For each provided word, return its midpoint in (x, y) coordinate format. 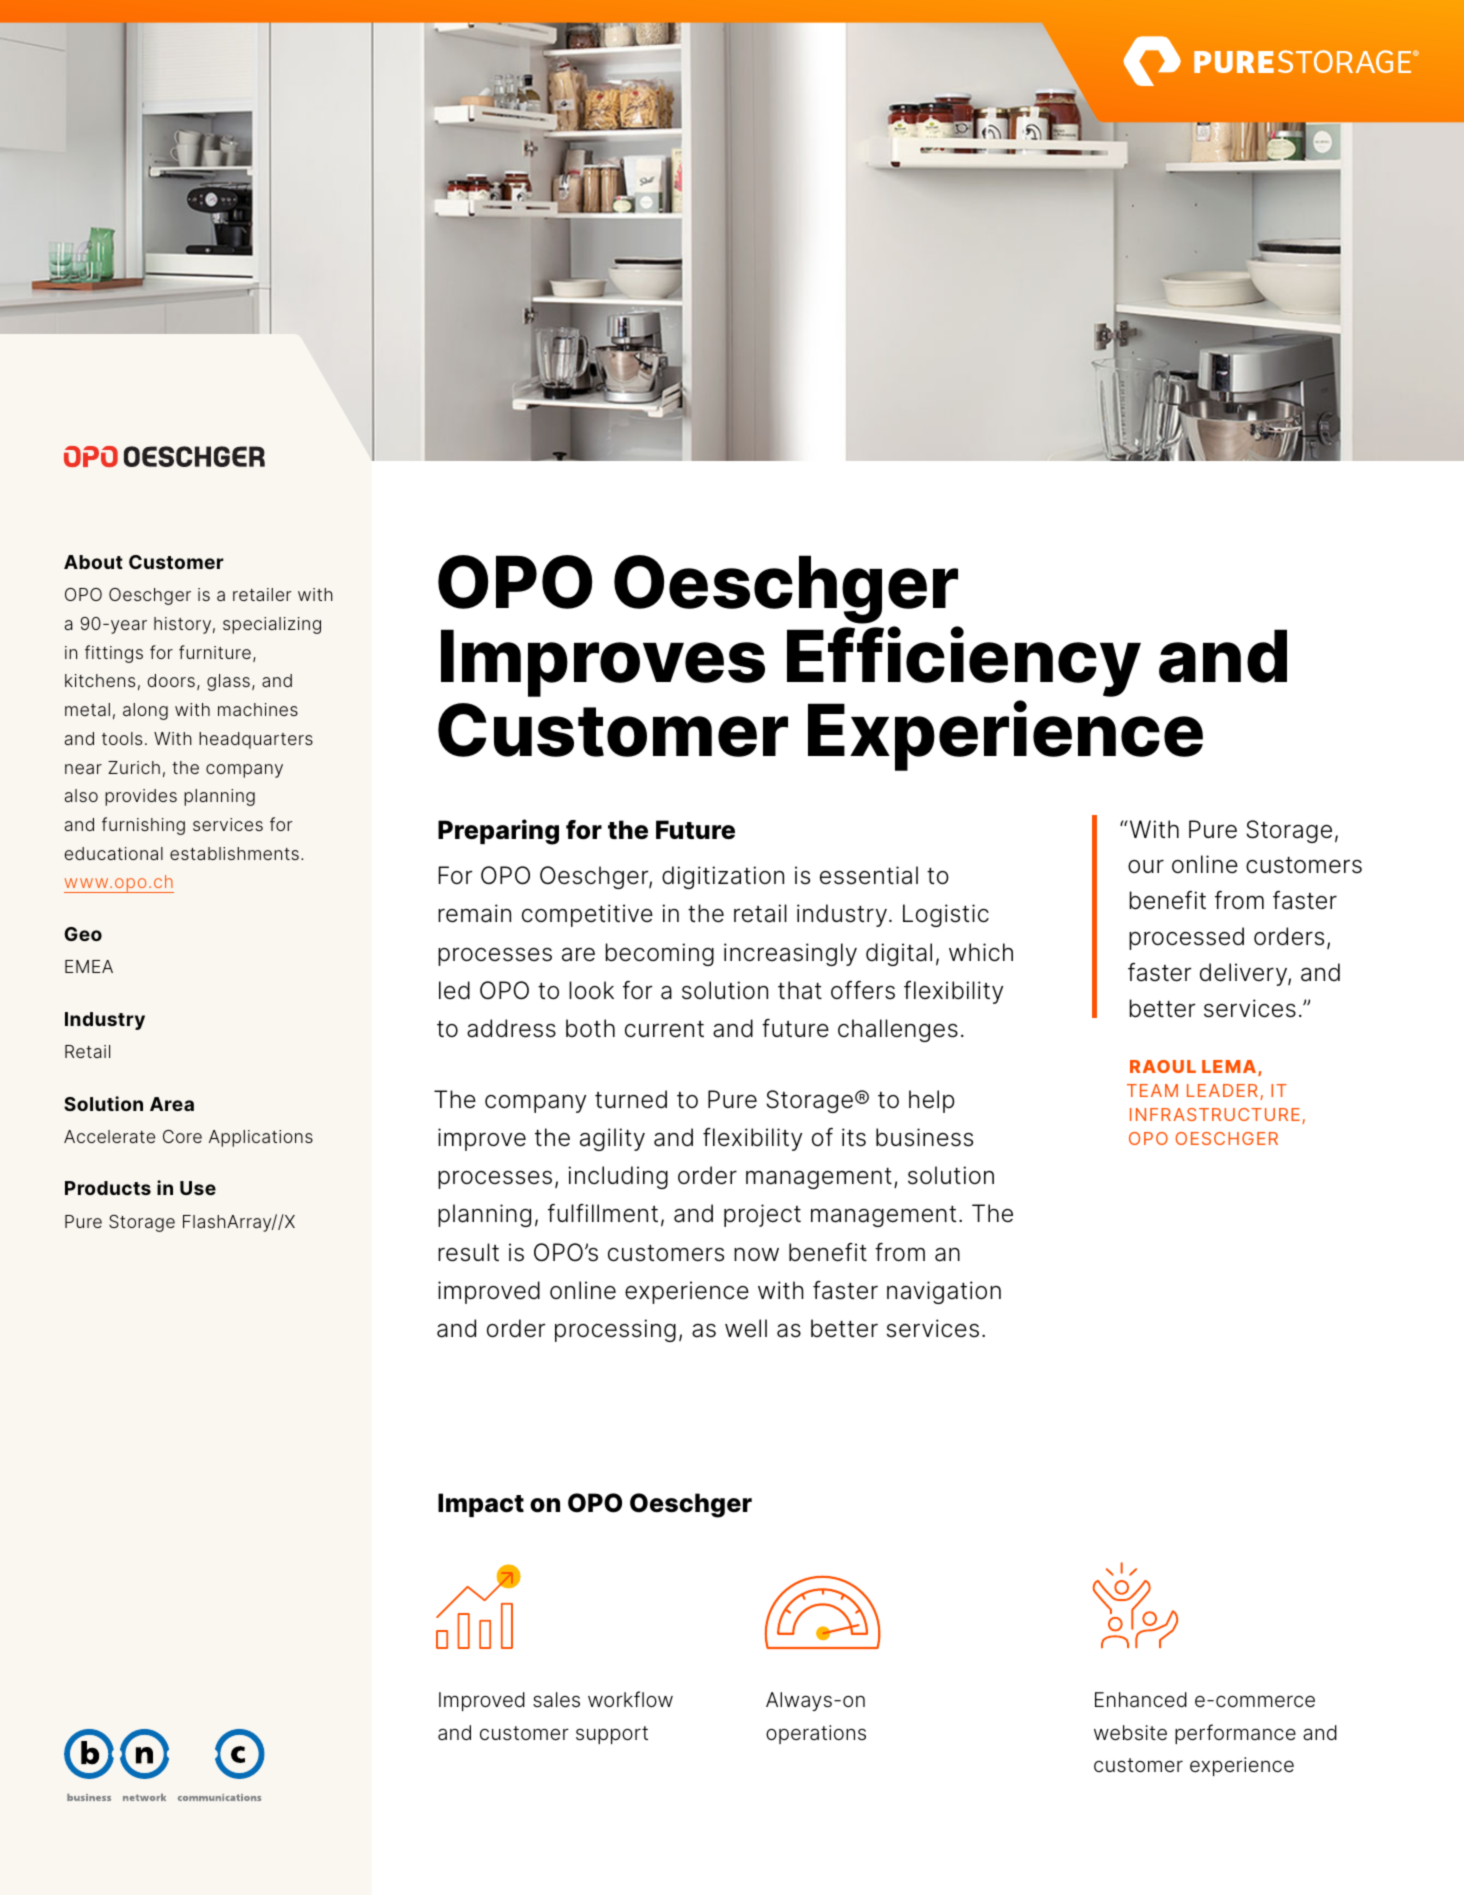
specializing (272, 625)
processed (1186, 938)
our (1146, 866)
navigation (944, 1292)
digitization (723, 877)
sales (556, 1700)
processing (615, 1330)
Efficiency (964, 661)
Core (182, 1136)
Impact (481, 1505)
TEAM (1152, 1090)
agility (612, 1139)
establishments (234, 853)
